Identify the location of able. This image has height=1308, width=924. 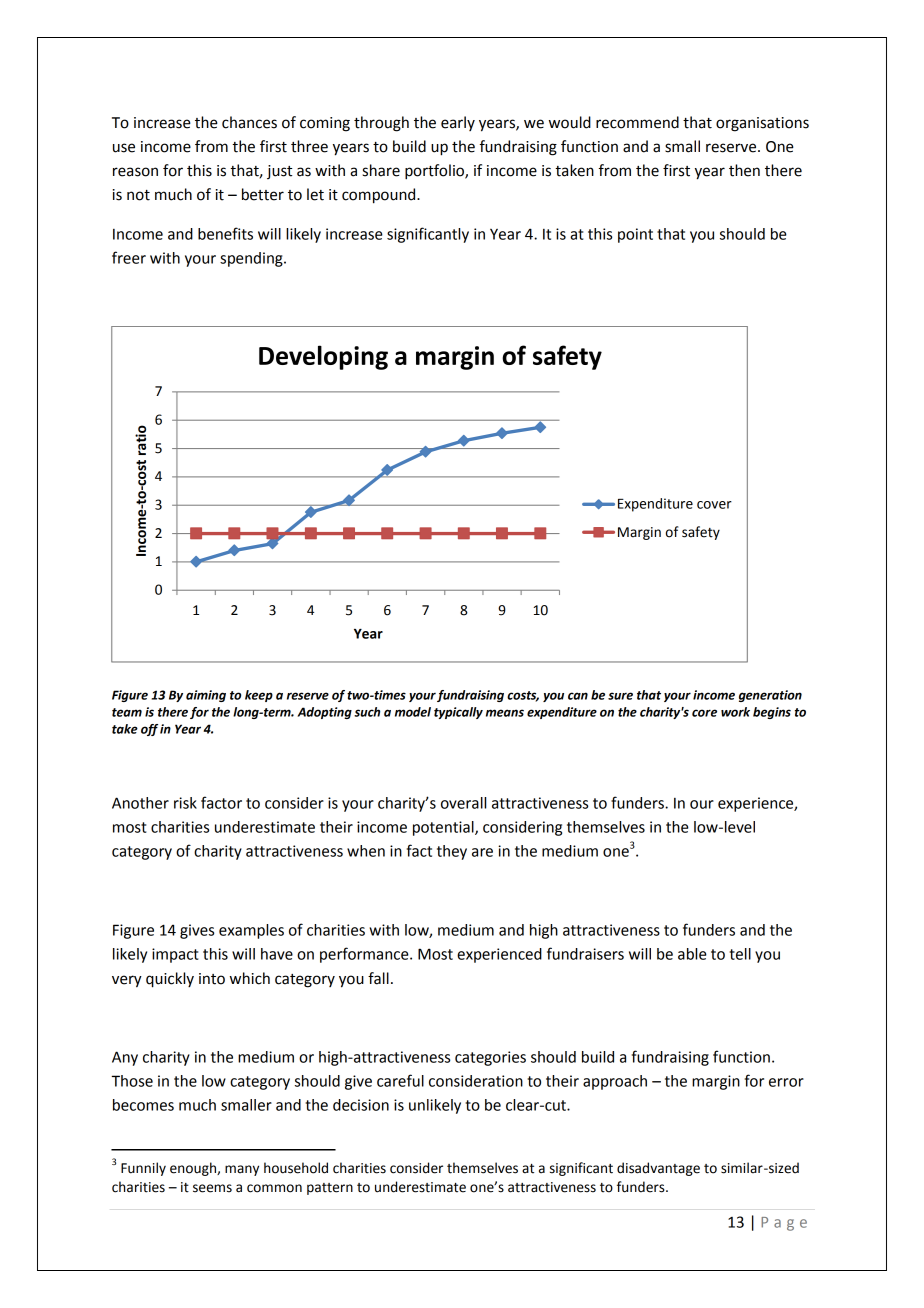
(692, 954).
